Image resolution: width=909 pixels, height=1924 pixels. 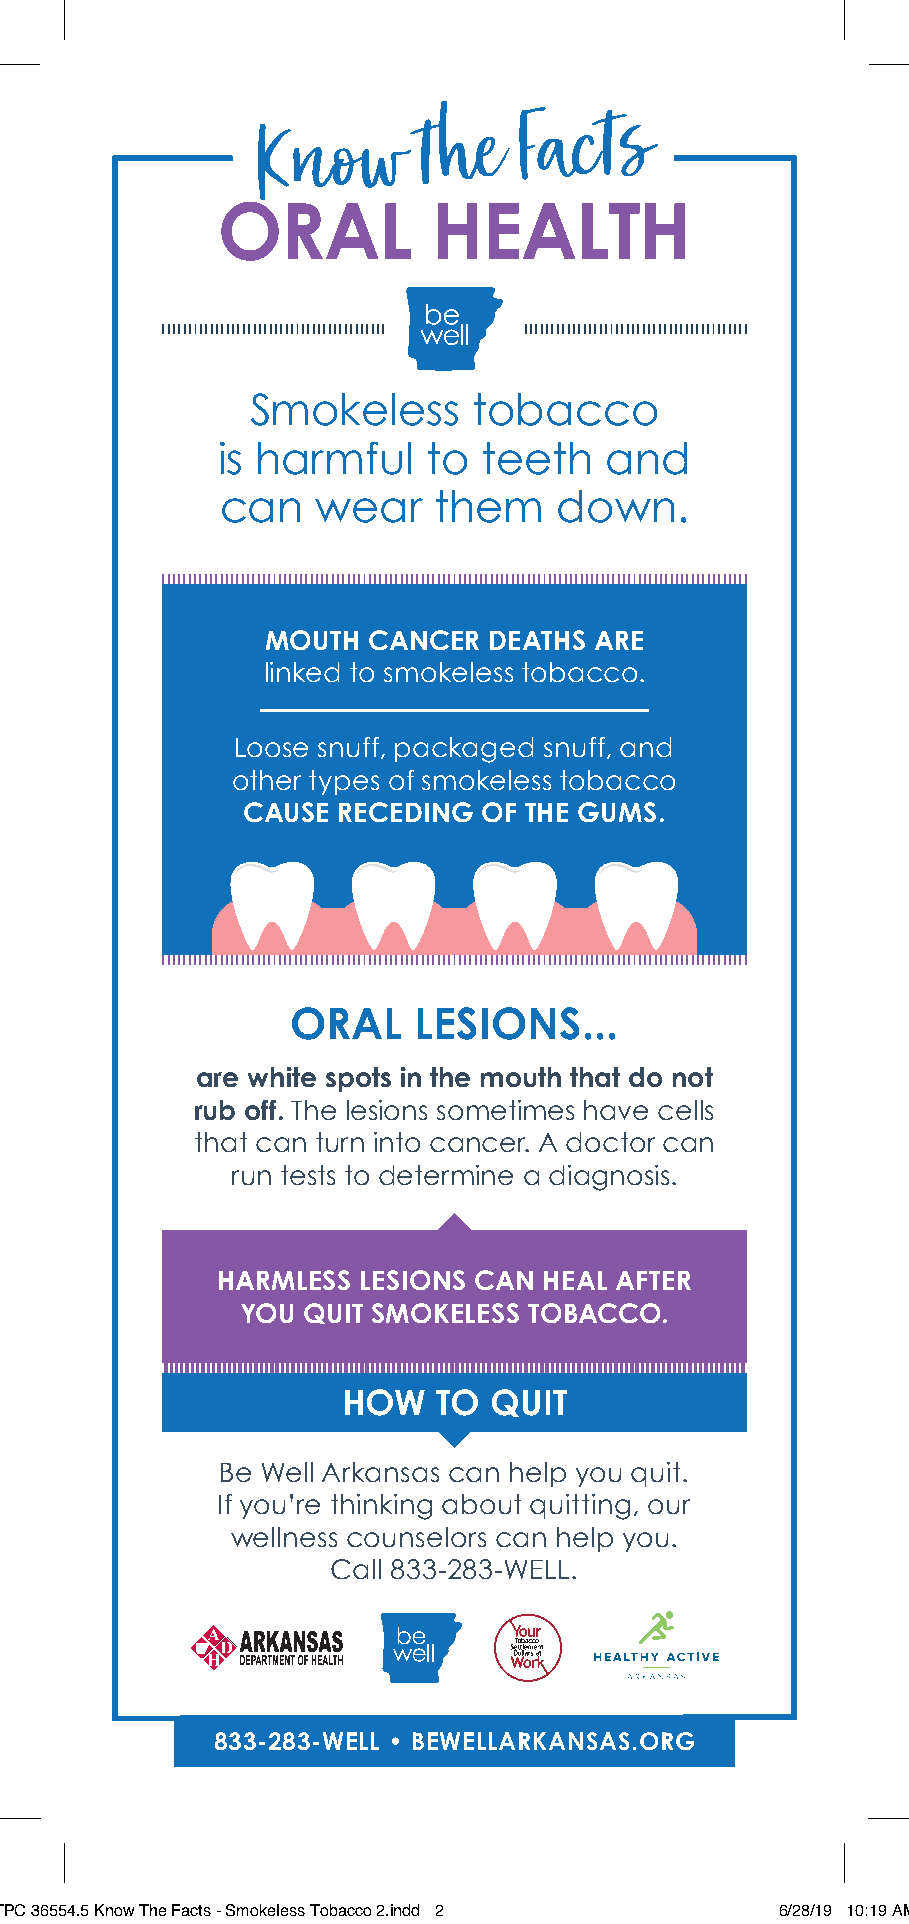 What do you see at coordinates (356, 1569) in the image?
I see `Call` at bounding box center [356, 1569].
